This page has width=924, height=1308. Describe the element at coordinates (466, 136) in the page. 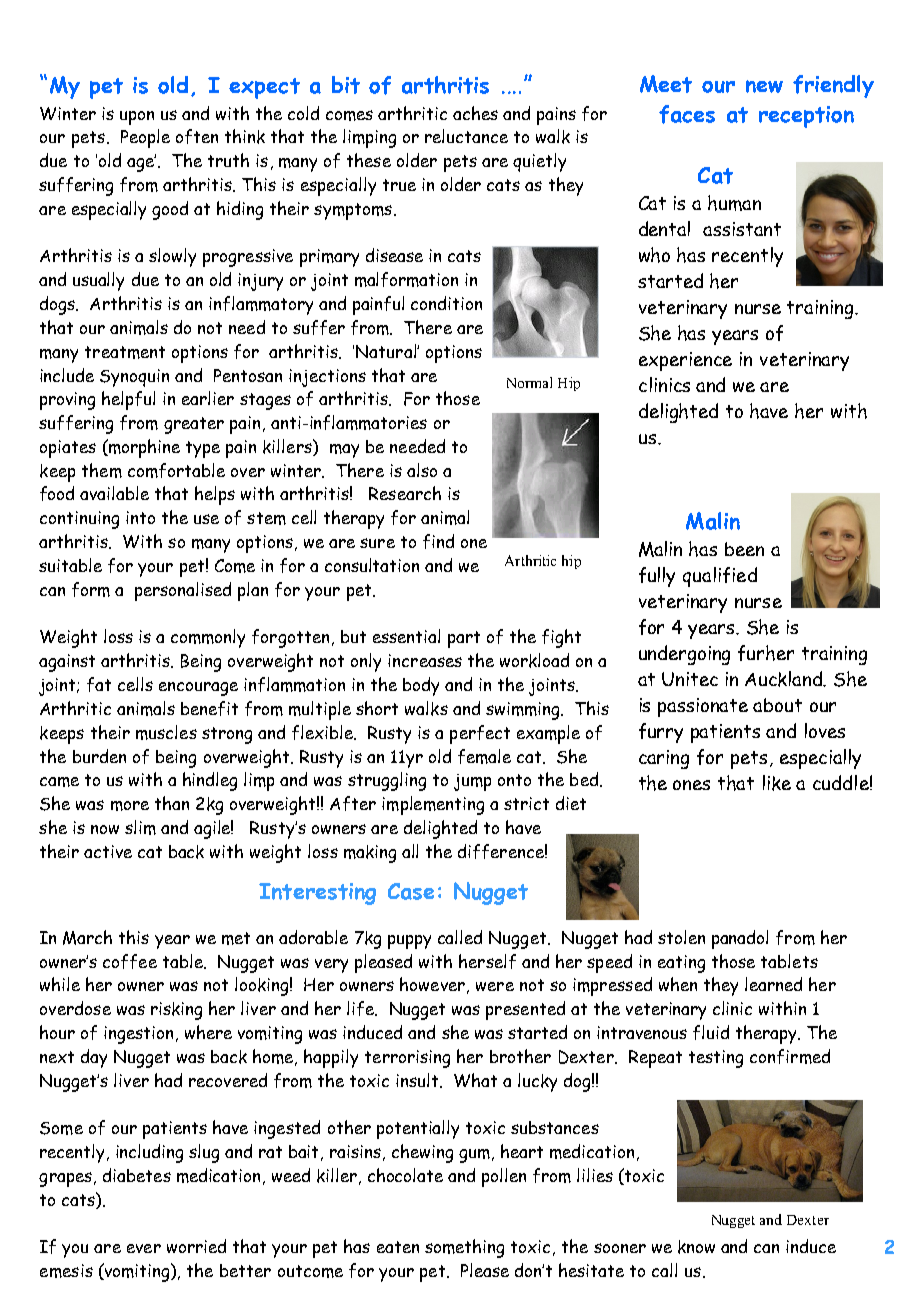

I see `reluctance` at that location.
